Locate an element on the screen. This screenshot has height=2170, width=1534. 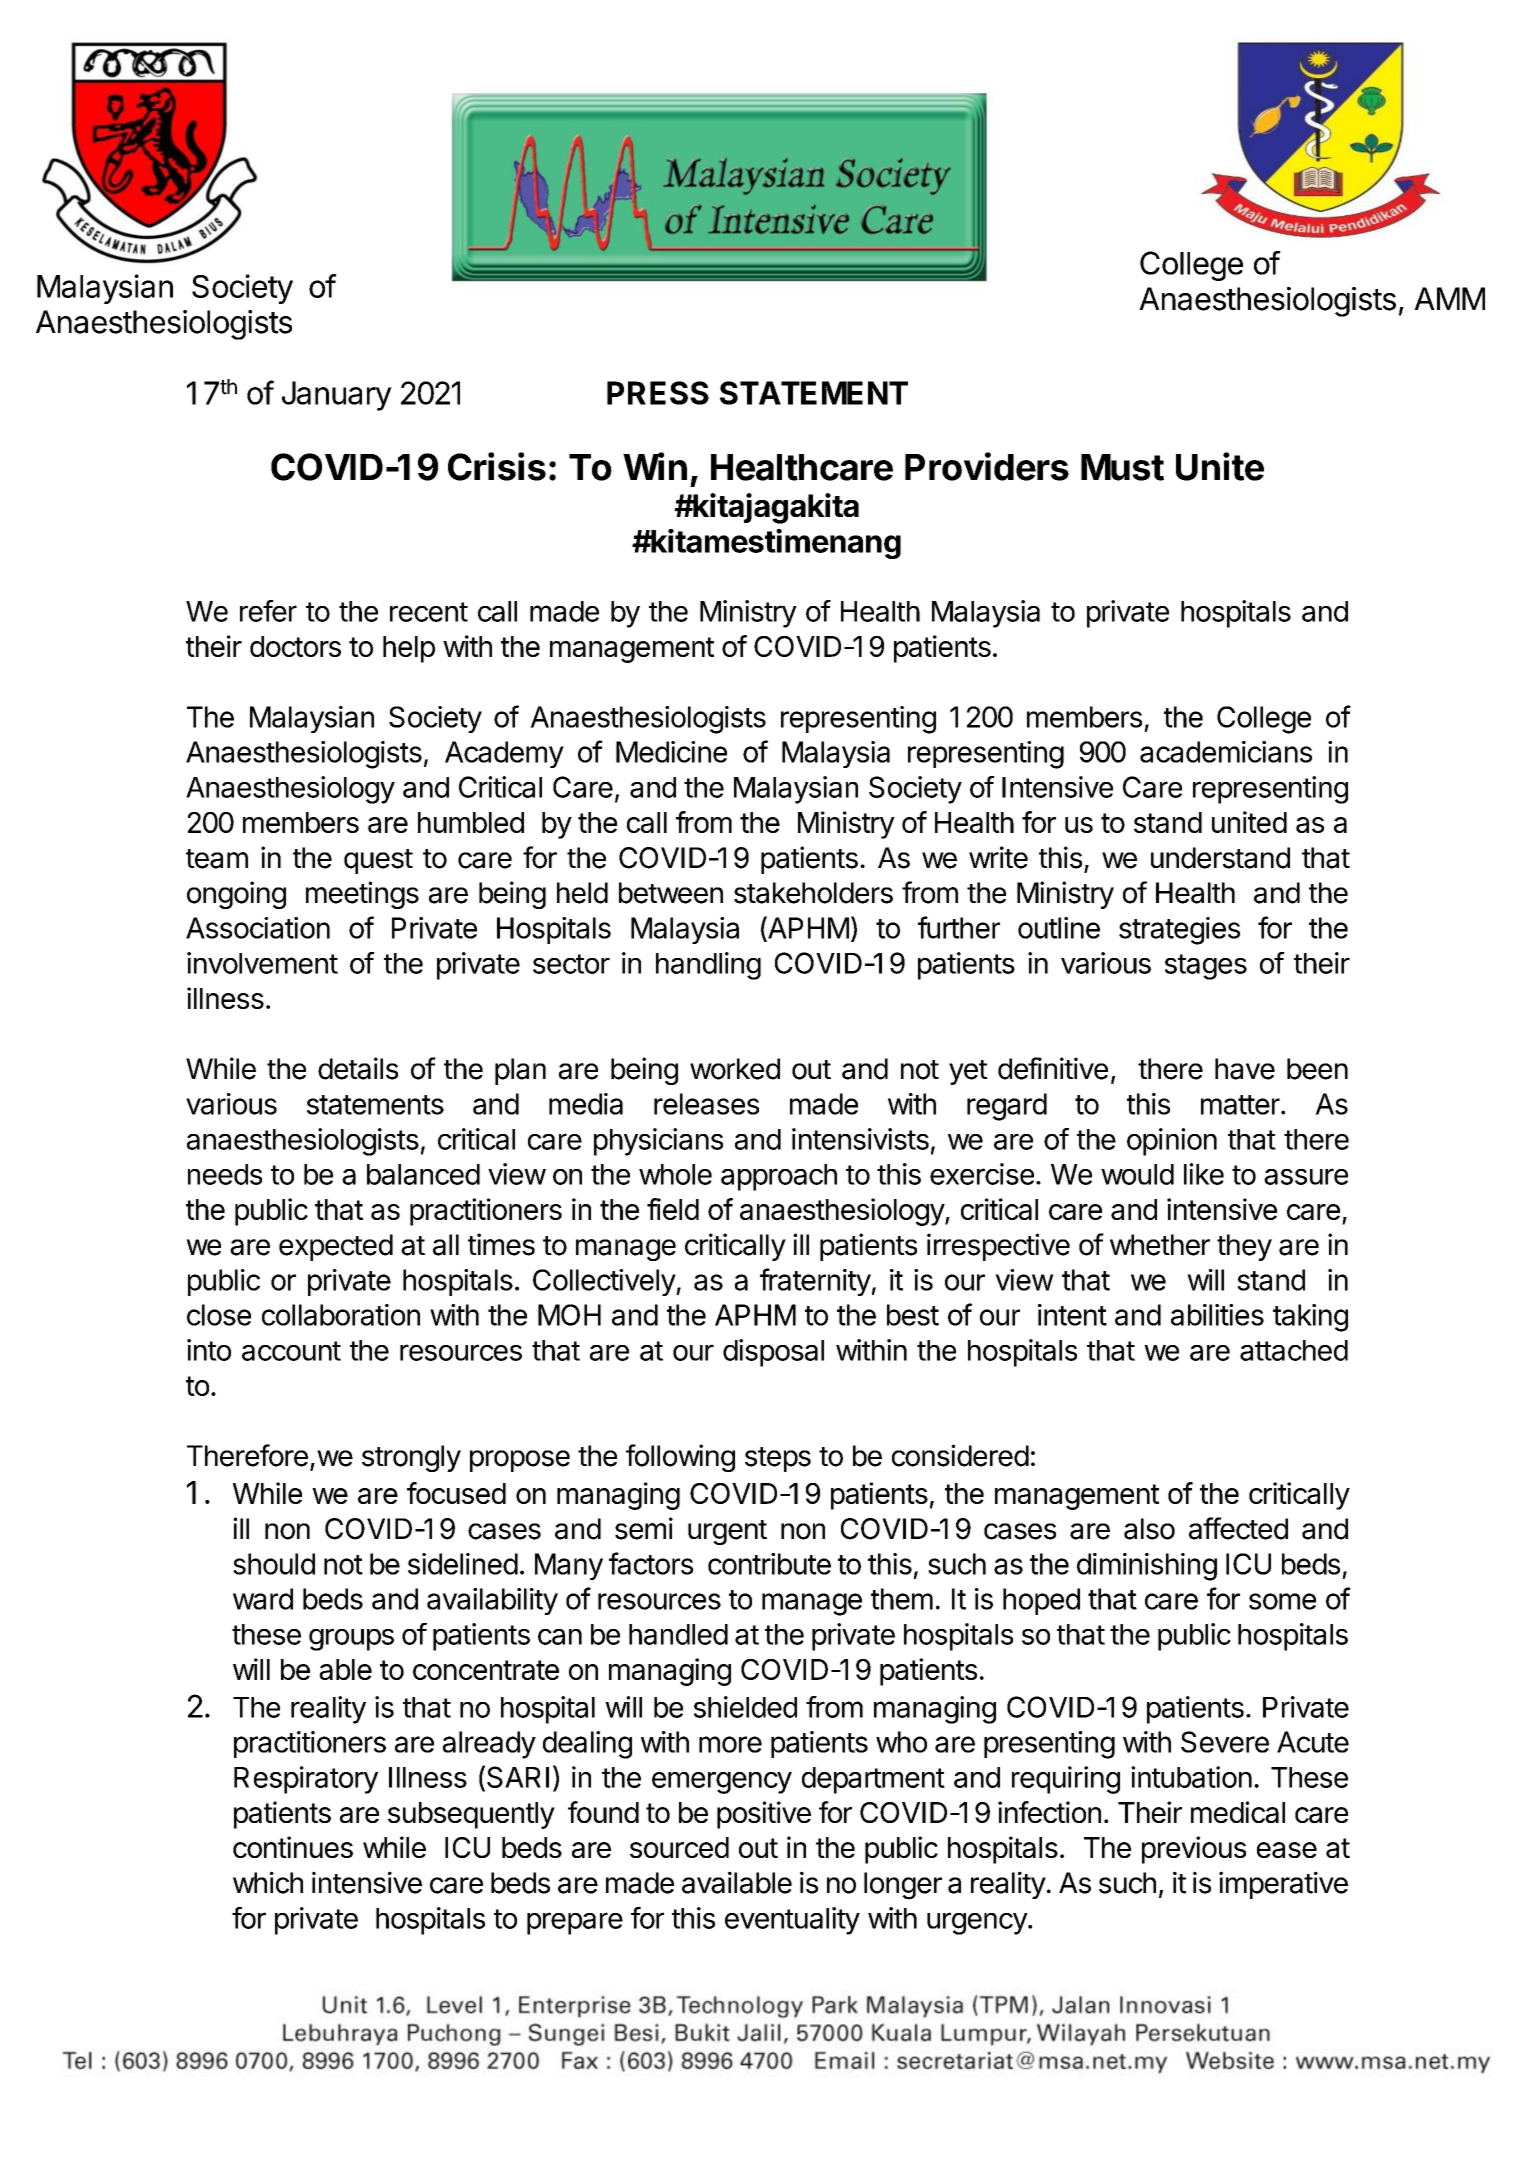
January is located at coordinates (337, 396).
